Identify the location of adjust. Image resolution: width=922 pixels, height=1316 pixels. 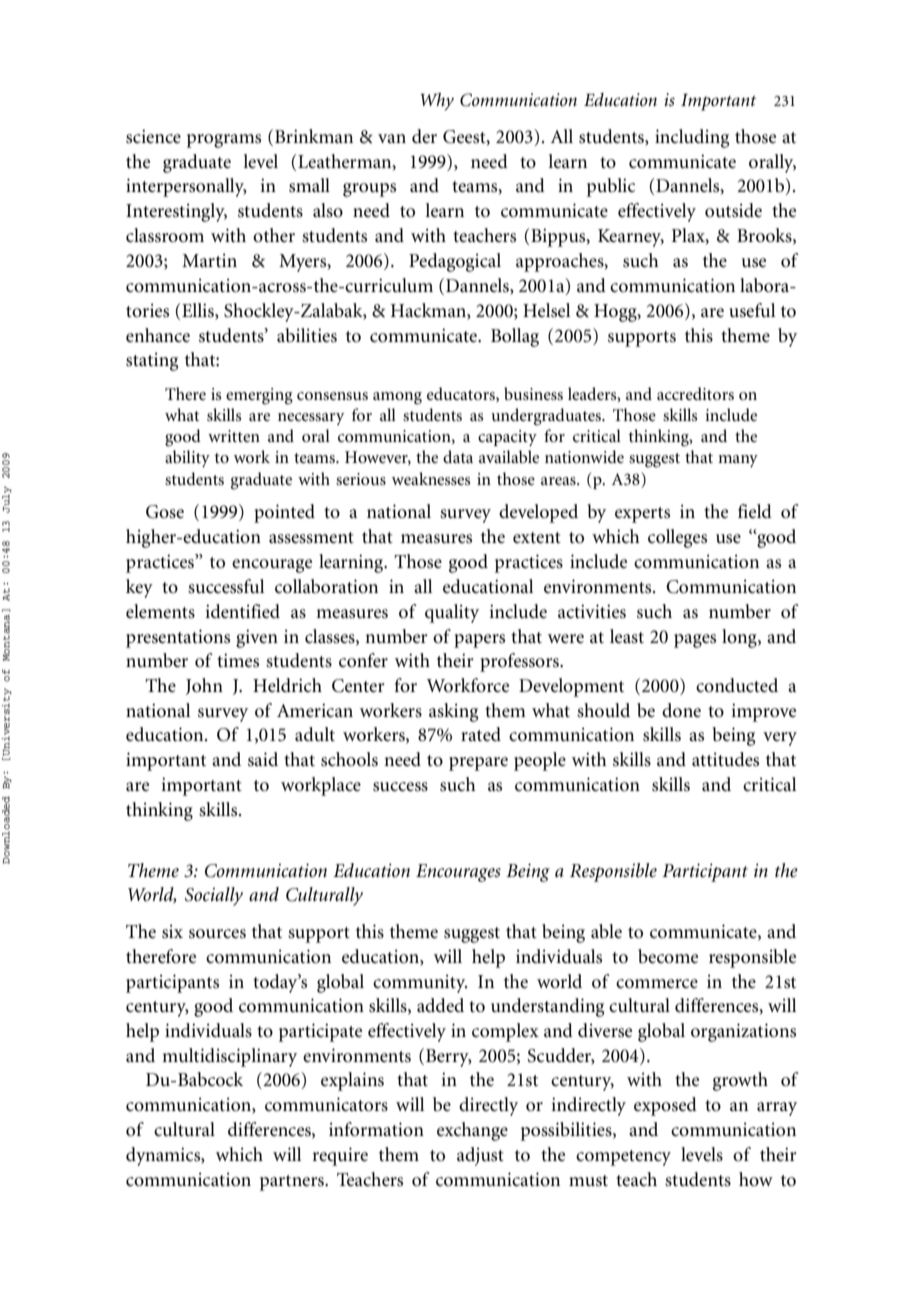
(480, 1156).
